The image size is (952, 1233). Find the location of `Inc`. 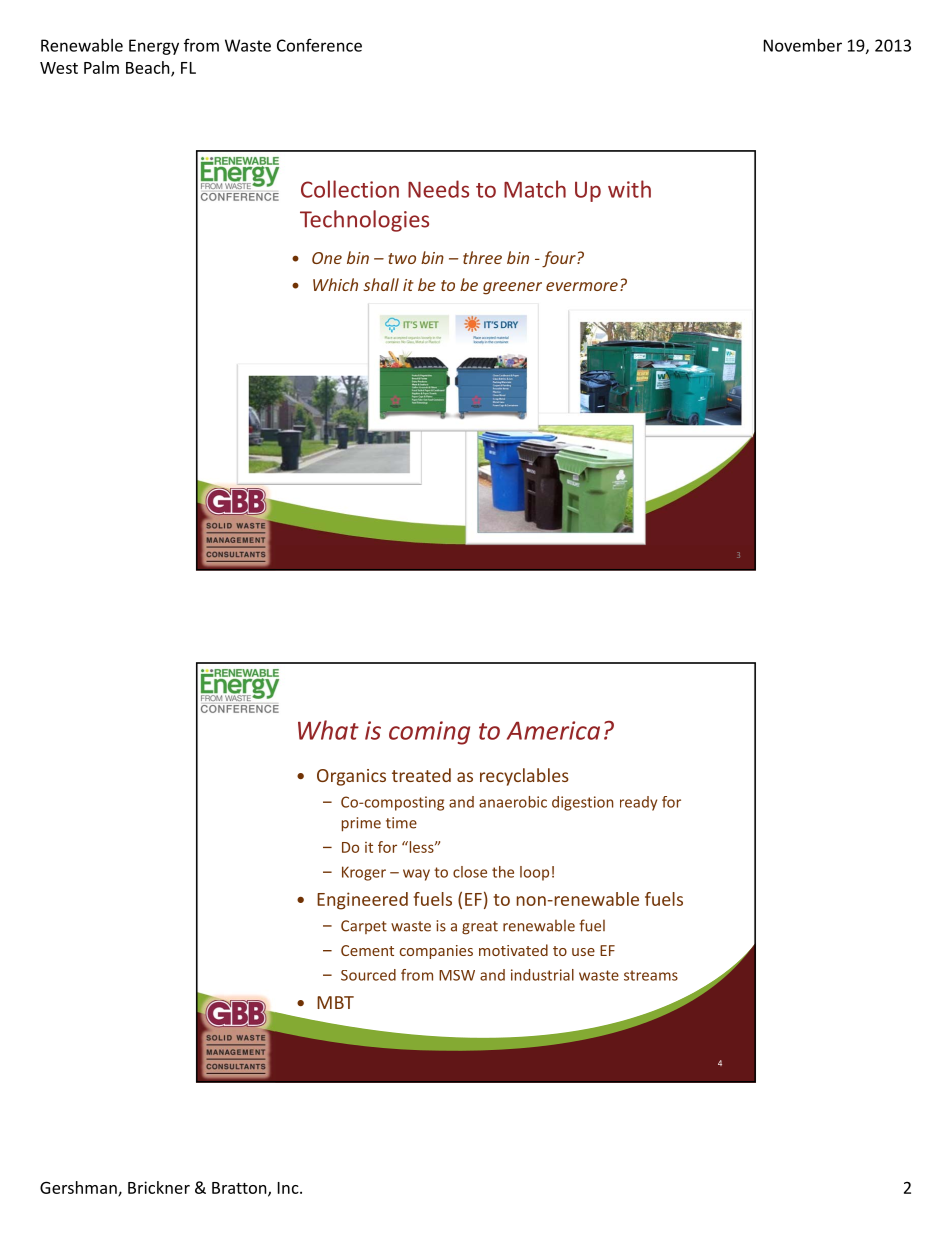

Inc is located at coordinates (289, 1188).
